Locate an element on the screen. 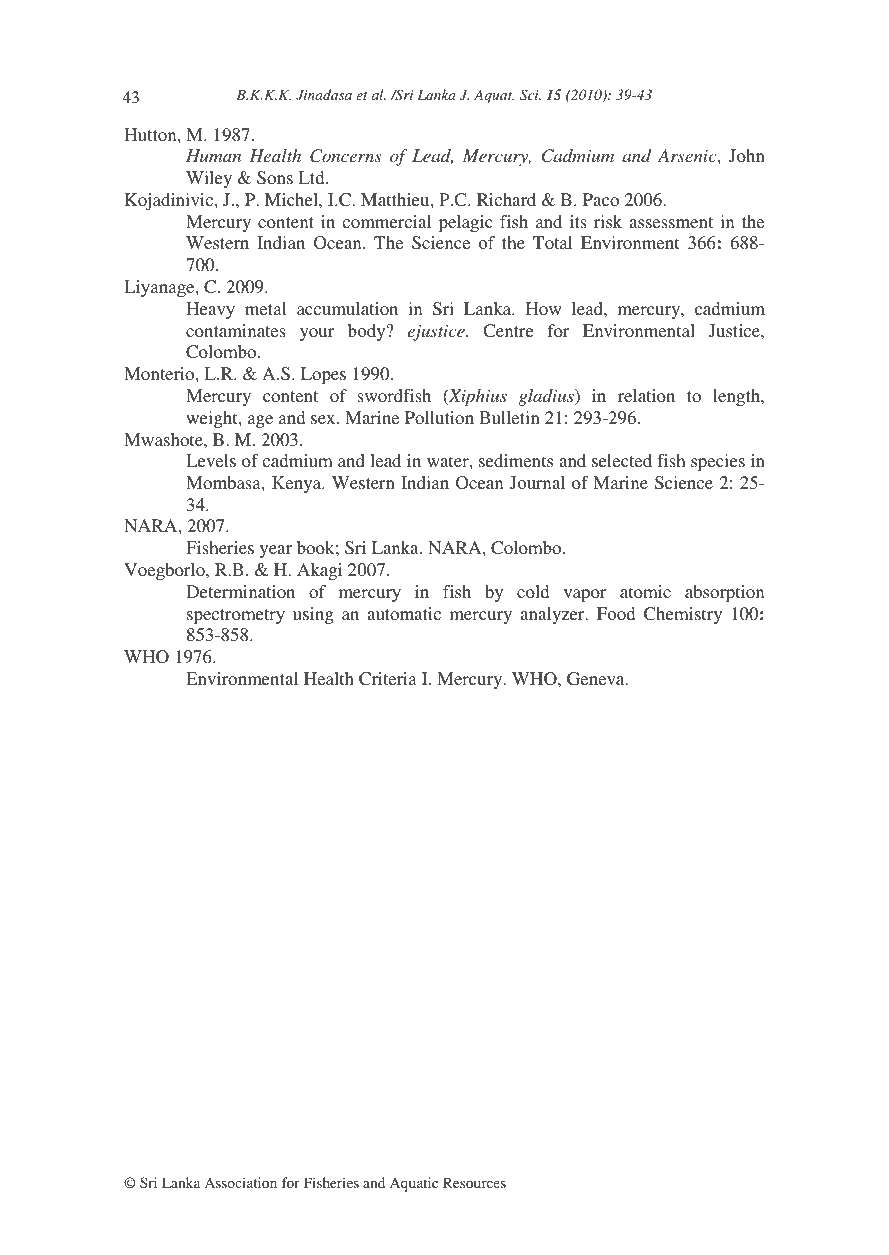 This screenshot has height=1255, width=889. cold is located at coordinates (533, 591).
